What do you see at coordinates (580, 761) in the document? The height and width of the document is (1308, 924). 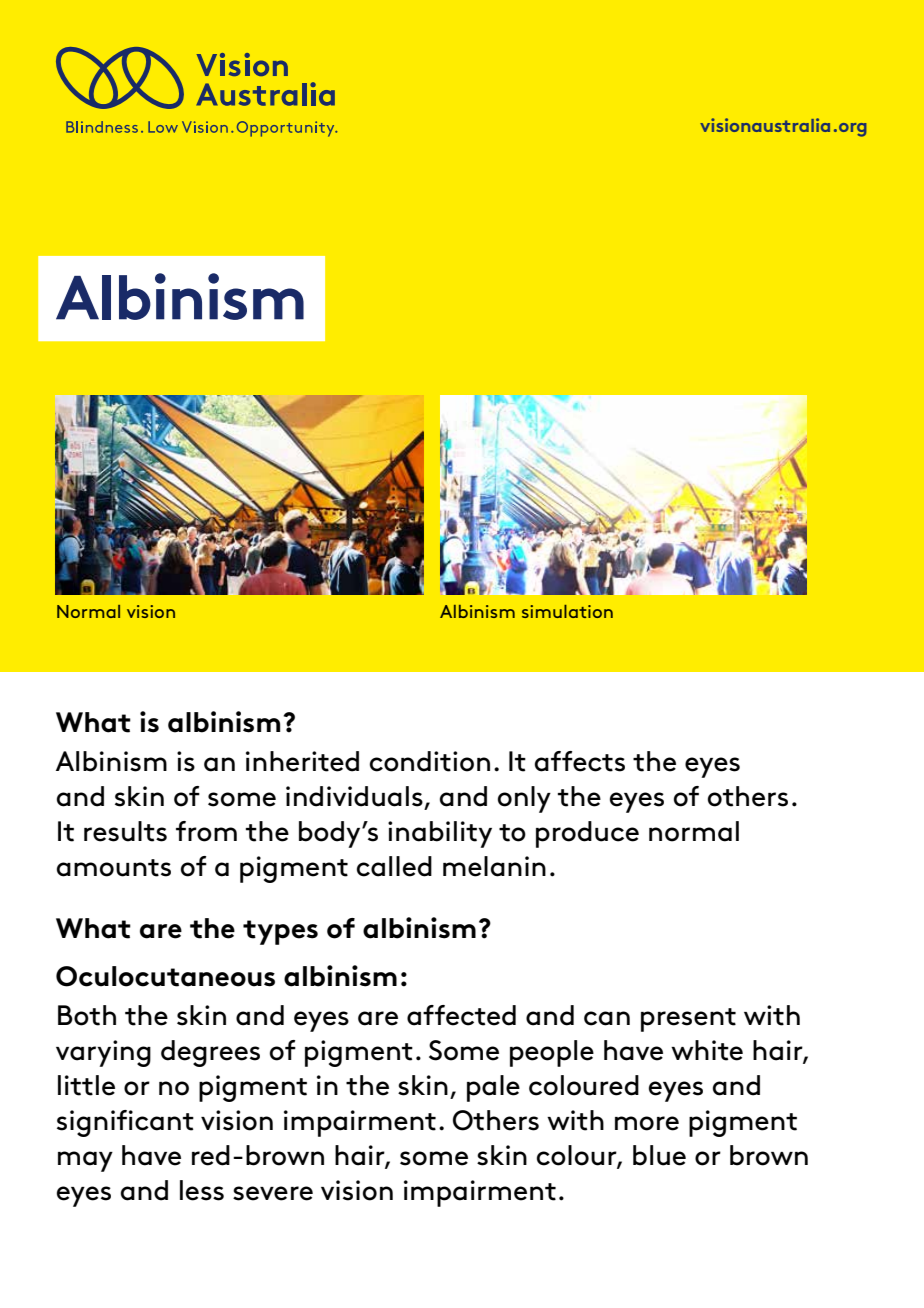 I see `affects` at bounding box center [580, 761].
